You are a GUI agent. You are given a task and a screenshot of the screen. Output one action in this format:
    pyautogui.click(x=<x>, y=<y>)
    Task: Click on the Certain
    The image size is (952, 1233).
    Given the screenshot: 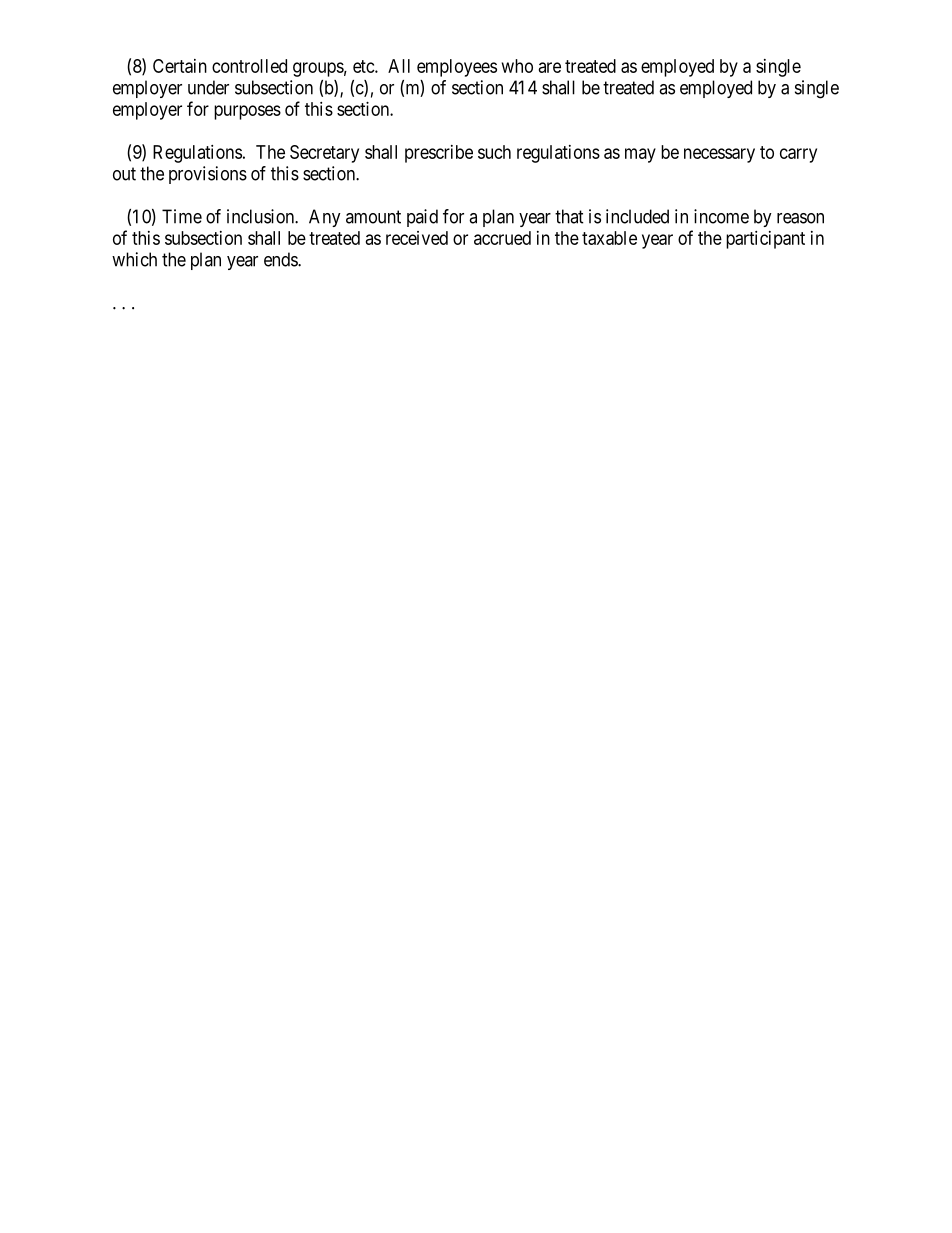 What is the action you would take?
    pyautogui.click(x=180, y=66)
